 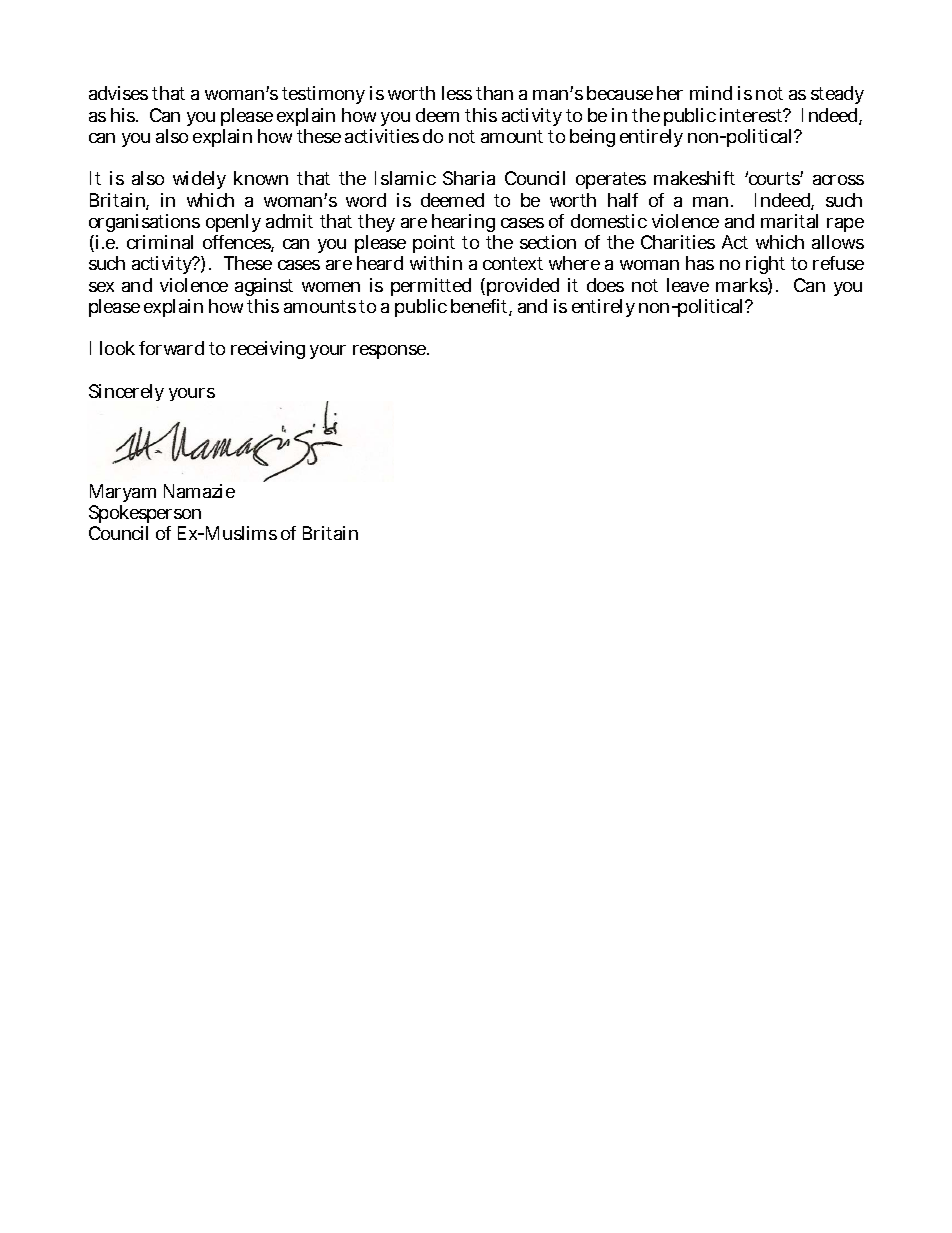 What do you see at coordinates (171, 348) in the image?
I see `forward` at bounding box center [171, 348].
